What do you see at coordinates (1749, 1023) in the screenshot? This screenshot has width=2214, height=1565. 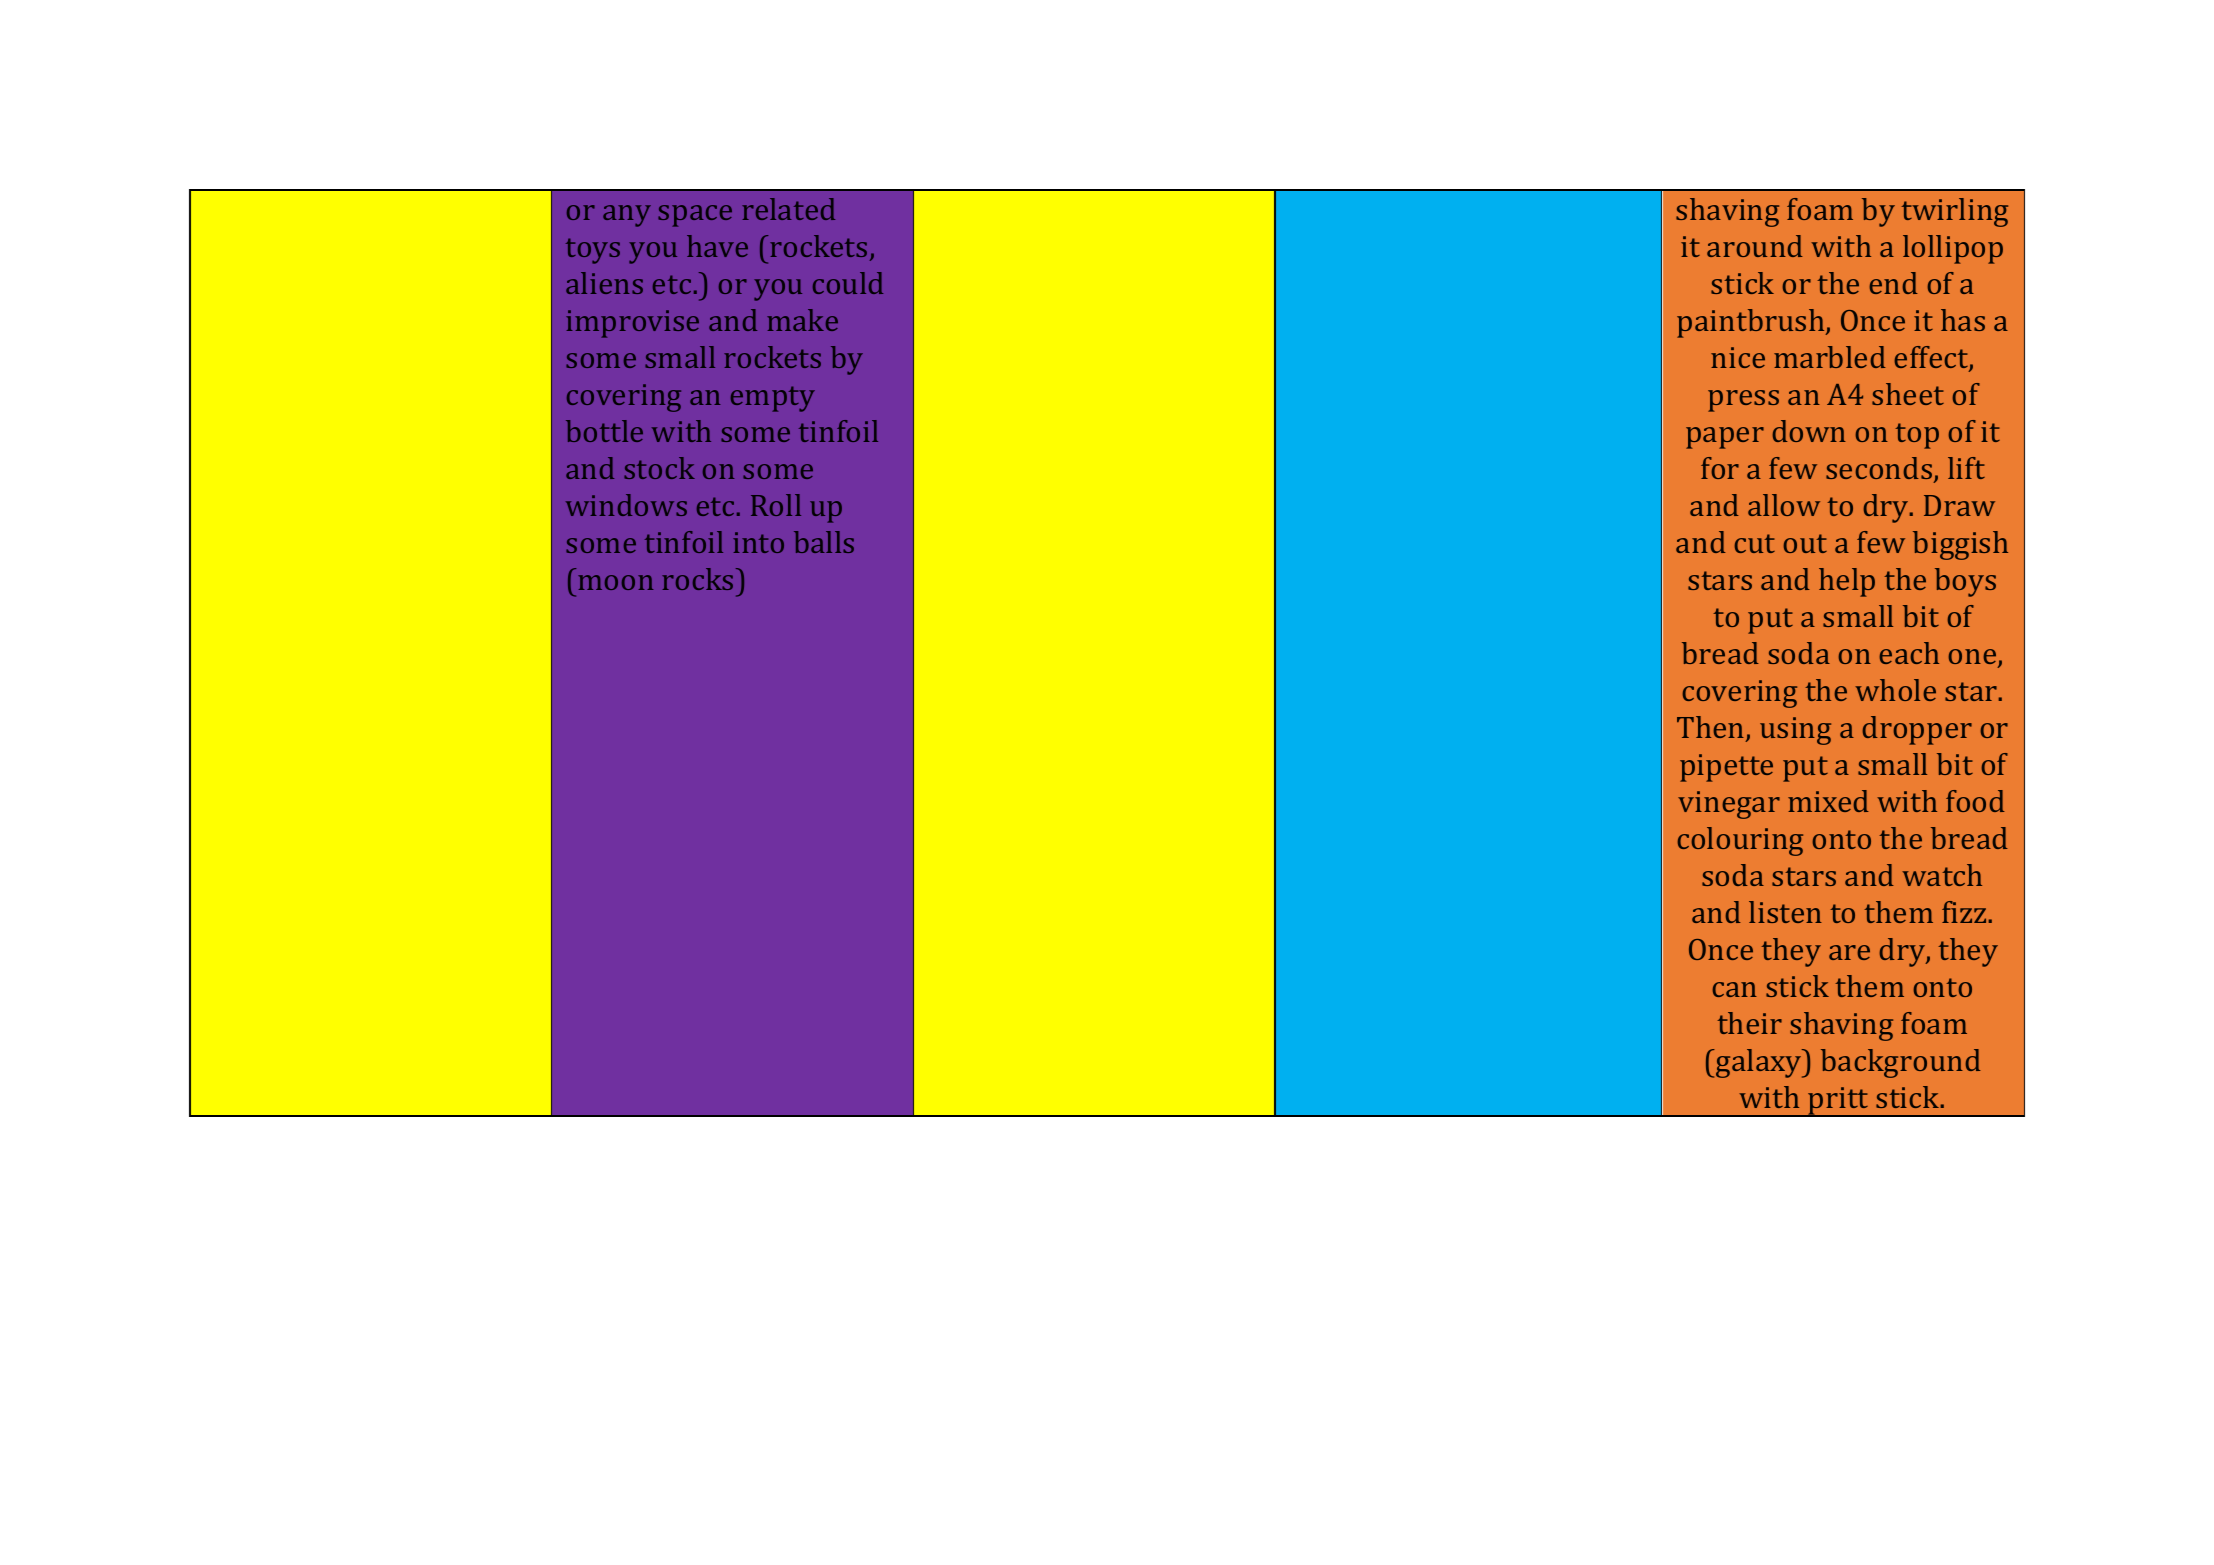 I see `their` at bounding box center [1749, 1023].
